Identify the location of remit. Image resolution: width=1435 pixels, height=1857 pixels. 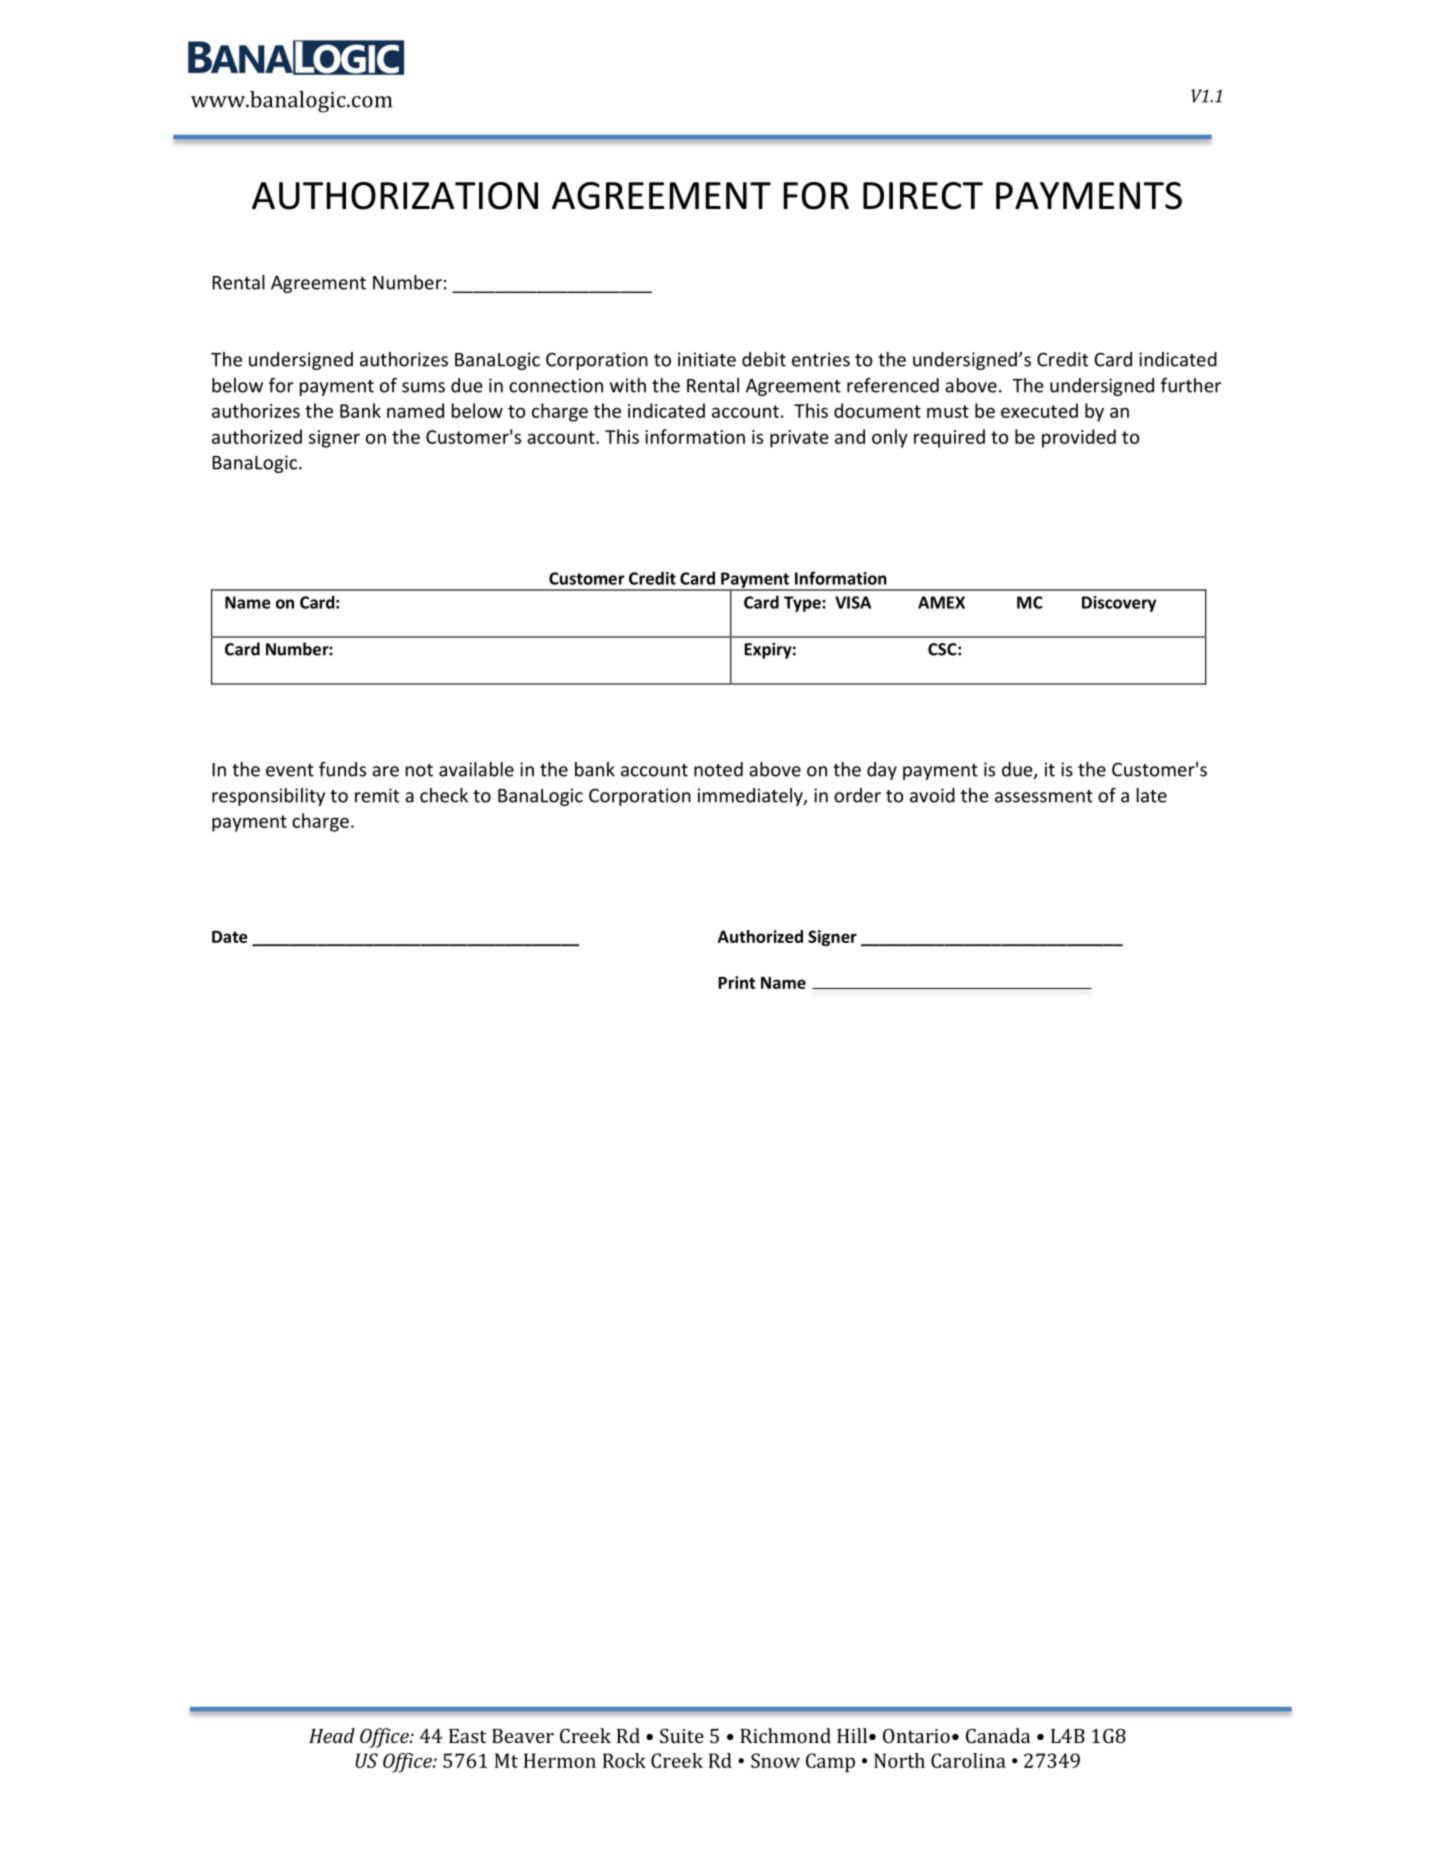
(377, 795).
